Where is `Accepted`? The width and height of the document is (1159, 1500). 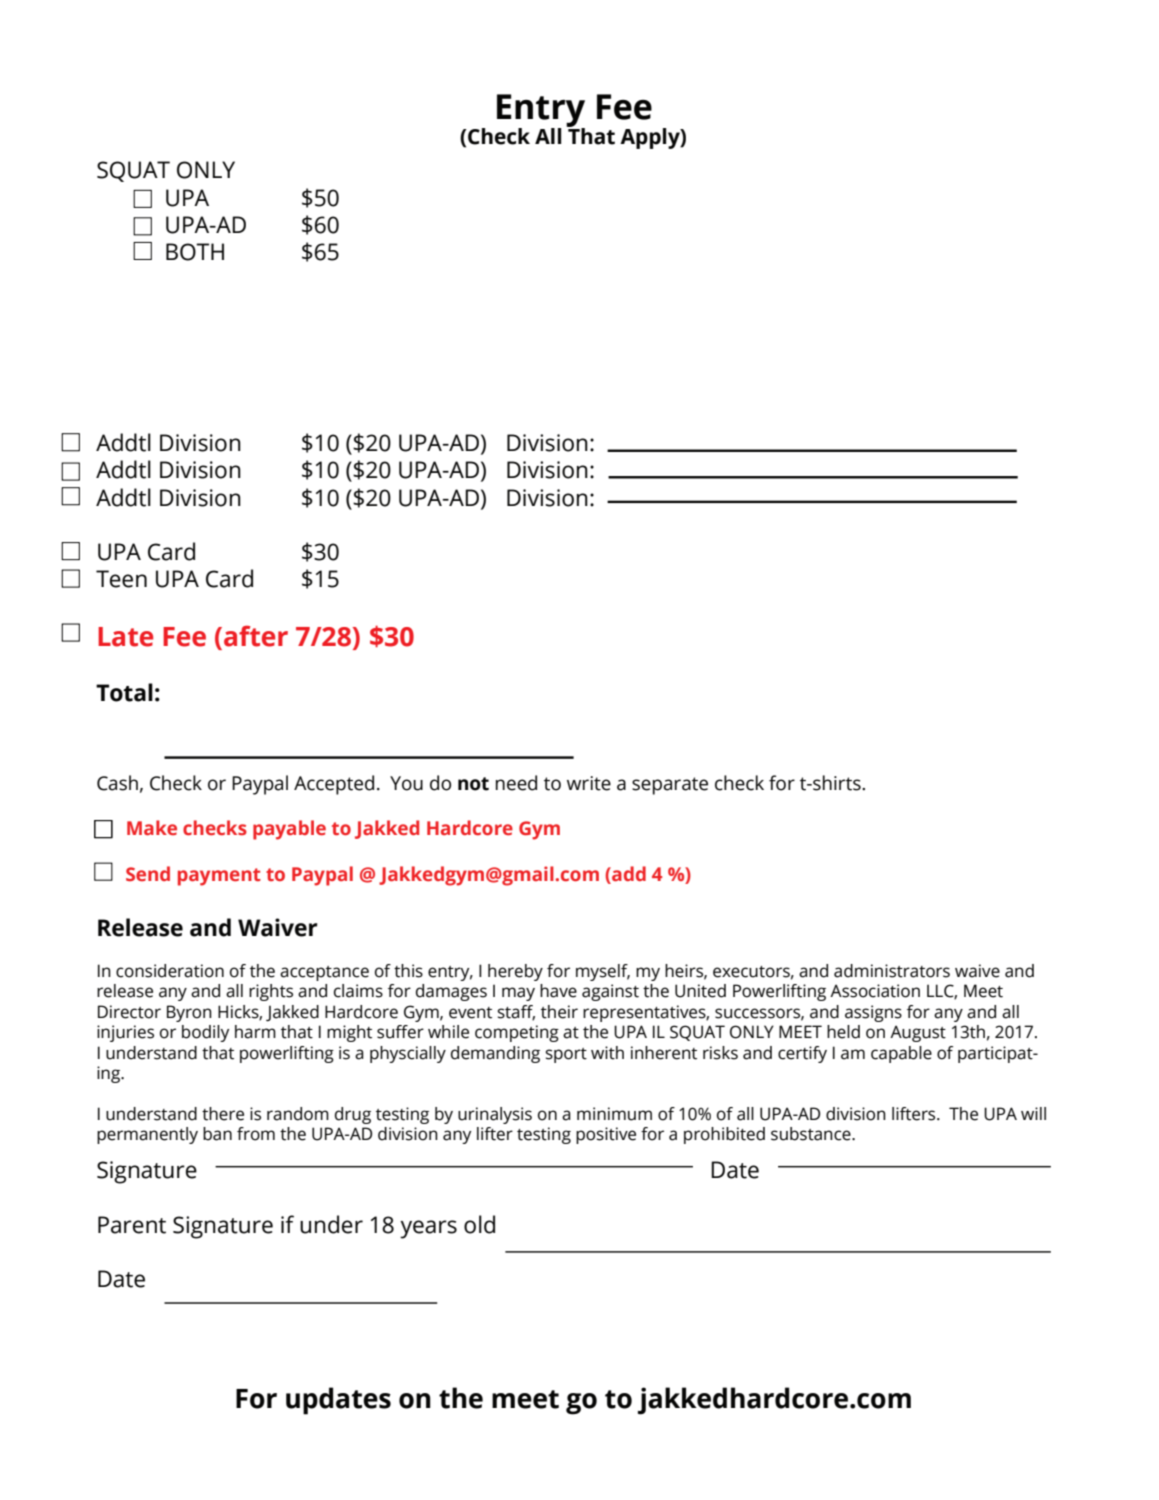
Accepted is located at coordinates (334, 785).
